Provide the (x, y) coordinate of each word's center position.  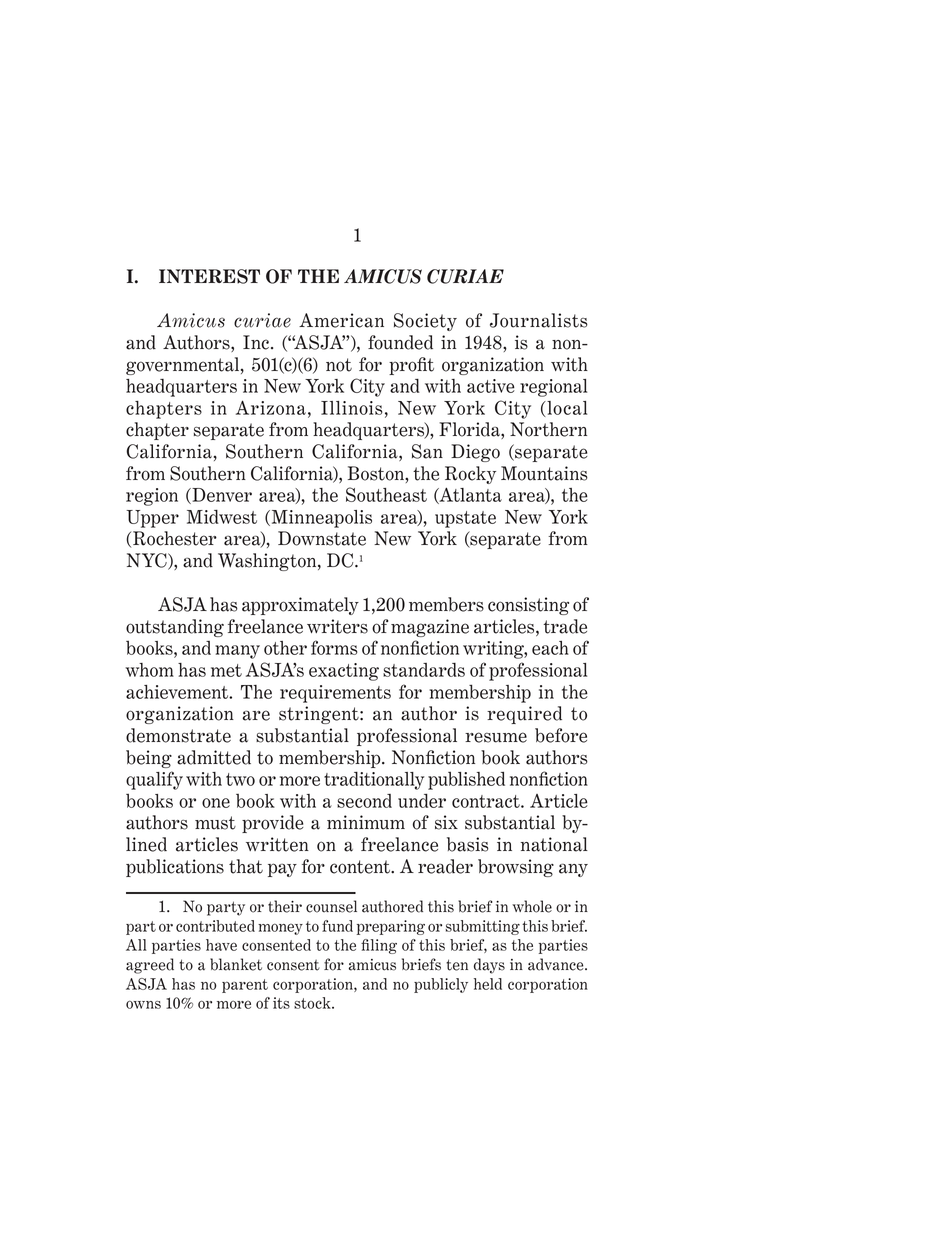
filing (379, 946)
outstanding (175, 628)
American (341, 320)
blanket (236, 964)
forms (334, 647)
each (550, 648)
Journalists (539, 320)
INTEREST (209, 276)
